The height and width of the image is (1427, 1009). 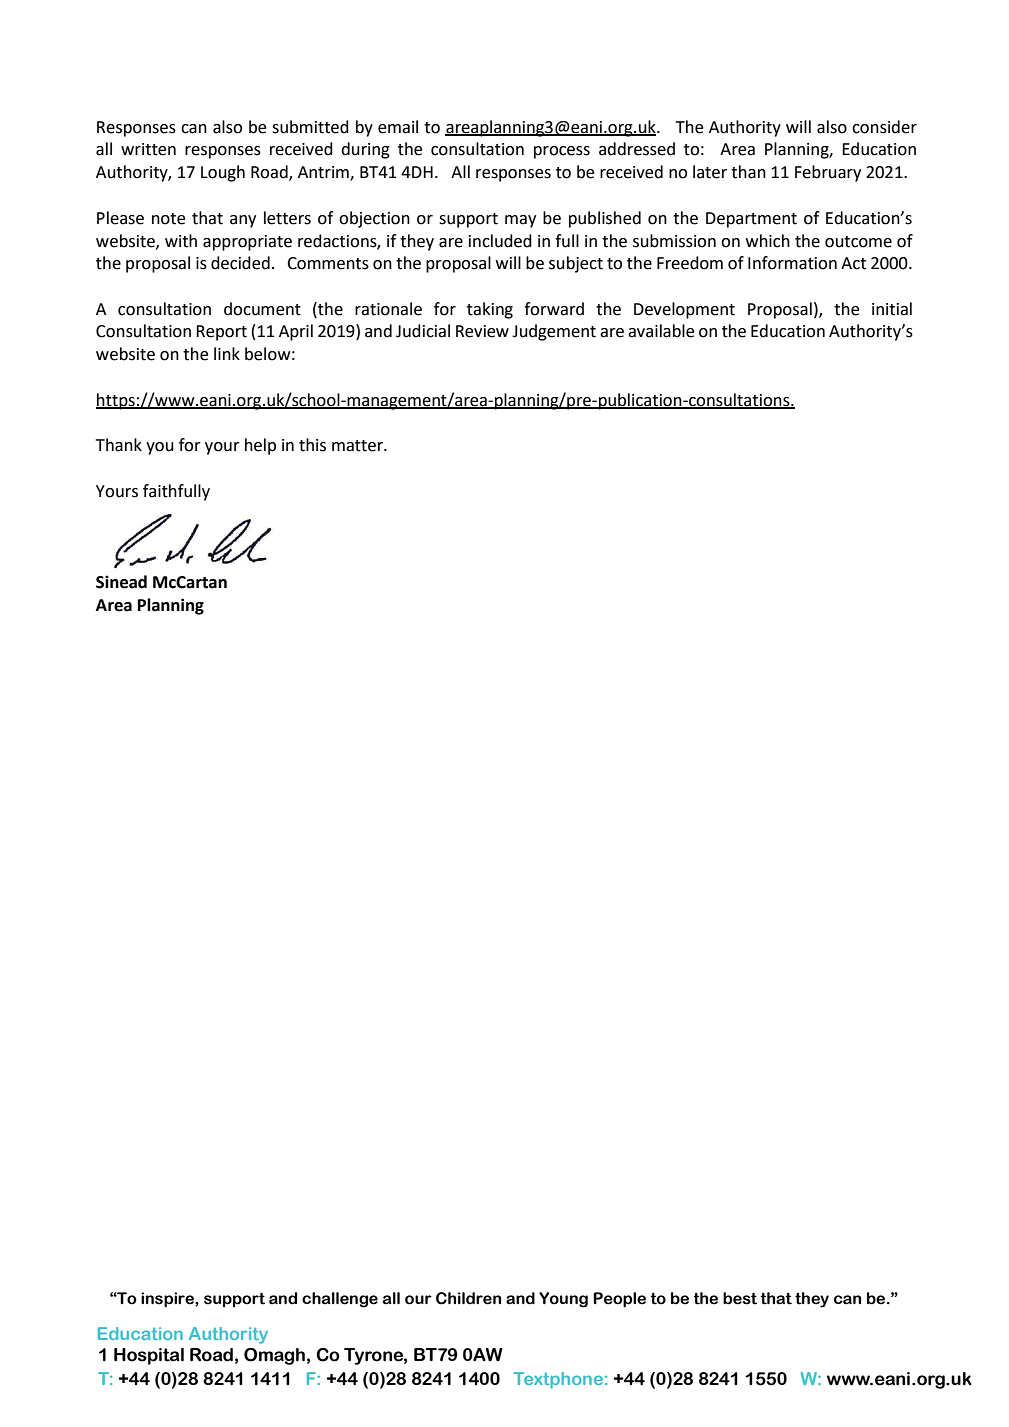 I want to click on inspire, so click(x=168, y=1300).
